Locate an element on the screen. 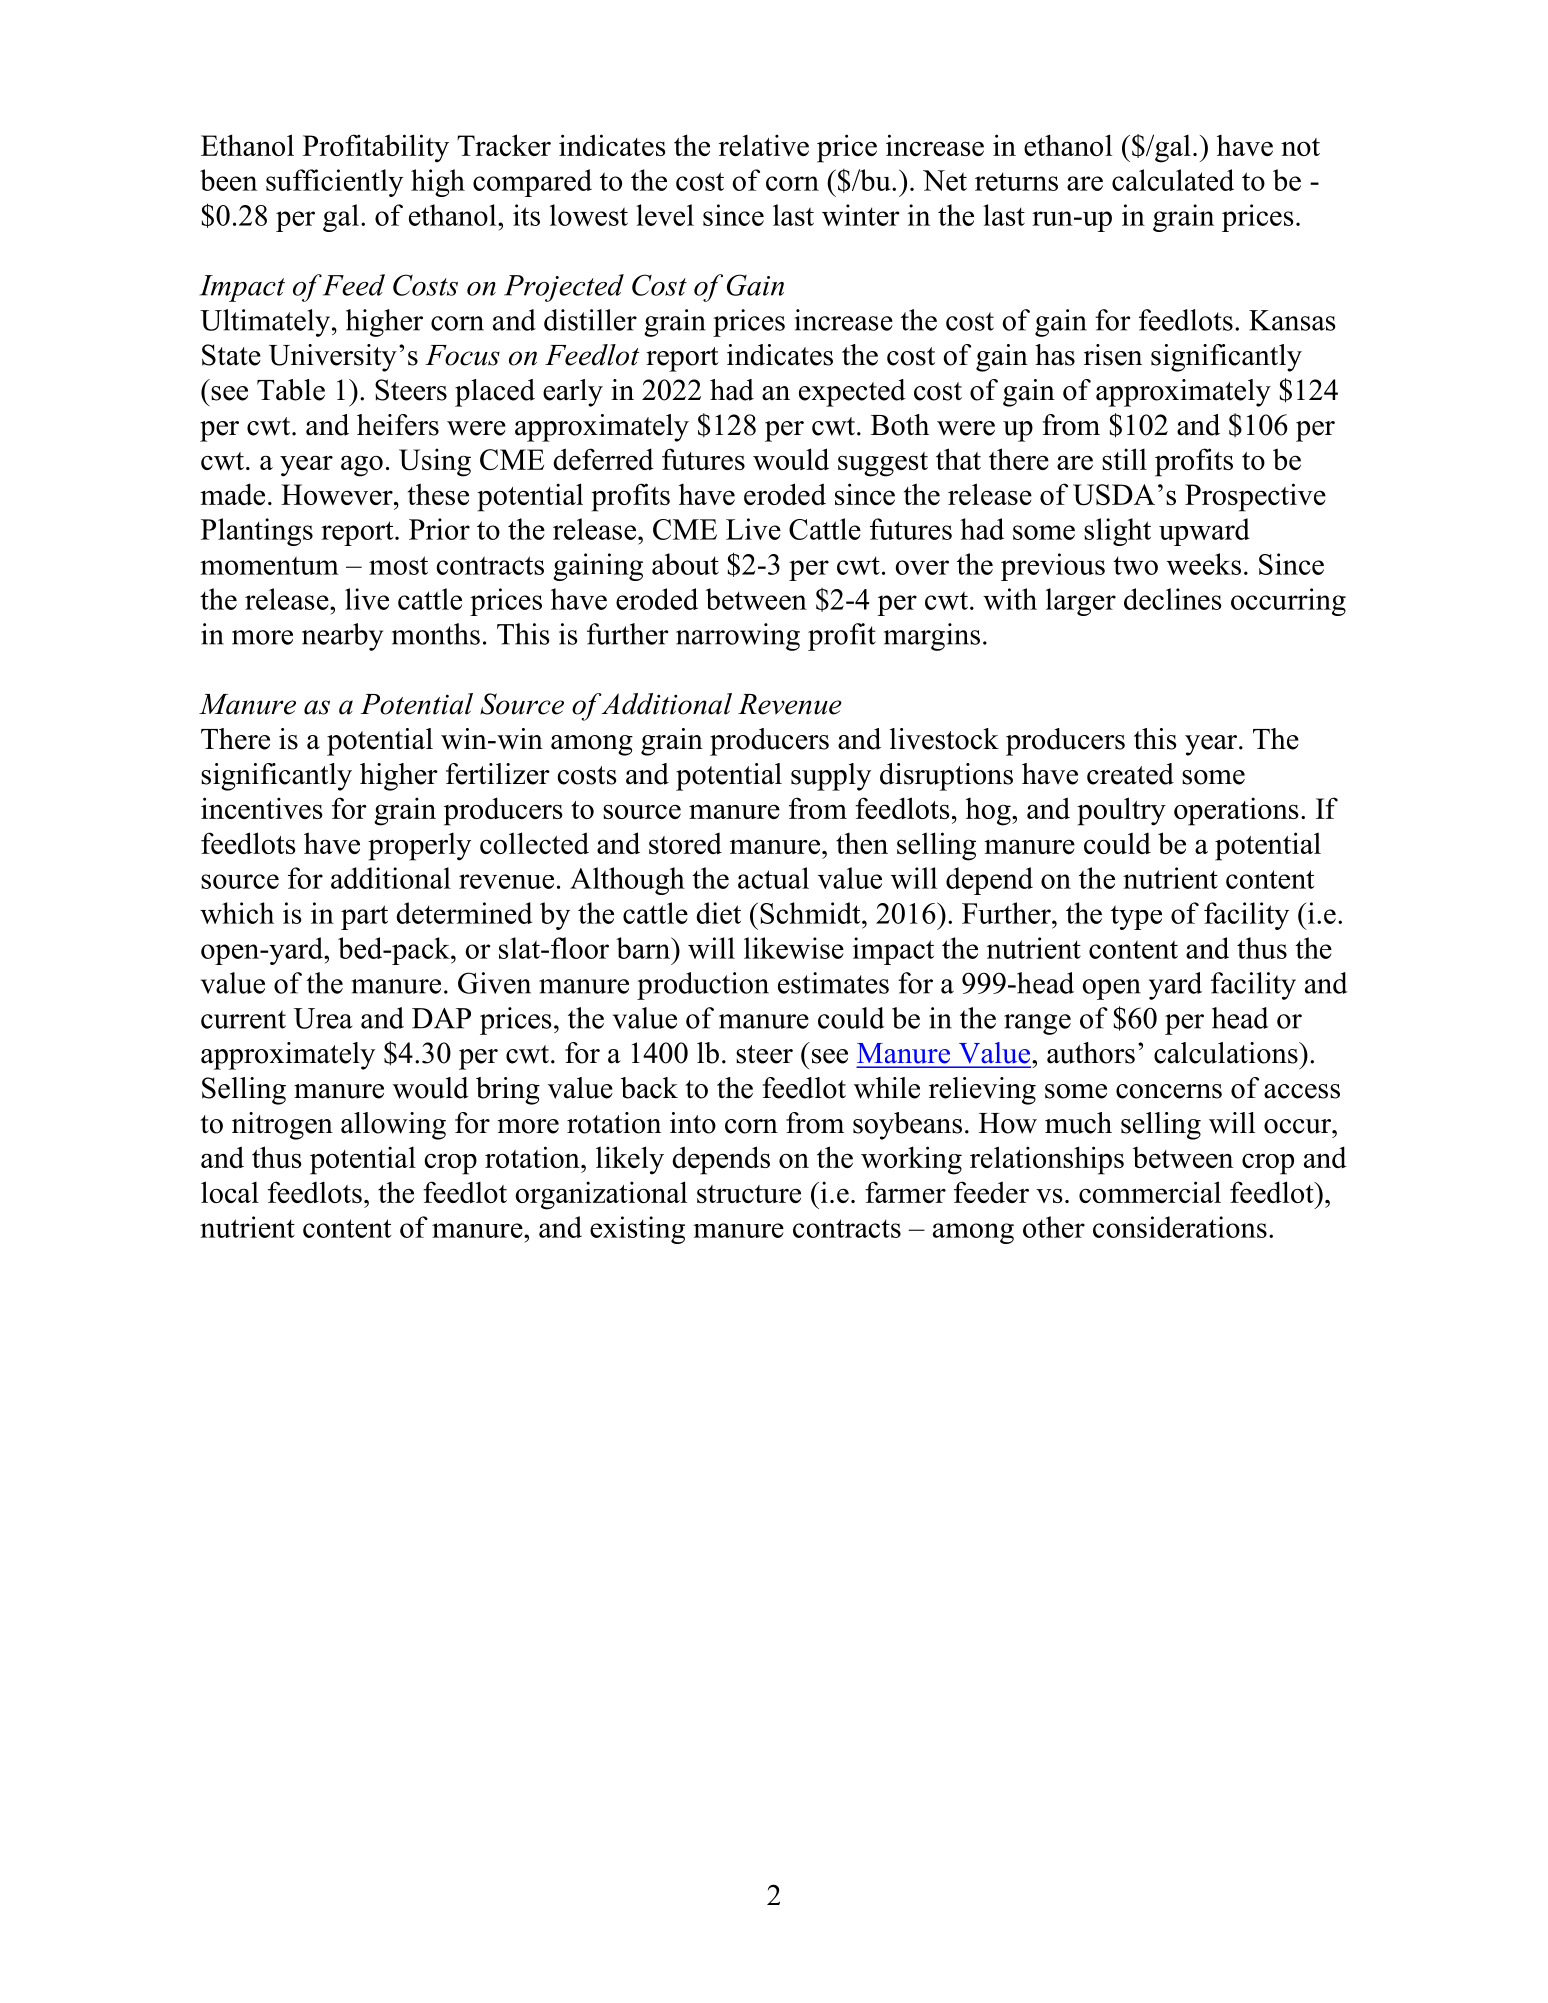 Image resolution: width=1548 pixels, height=2003 pixels. Prospective is located at coordinates (1255, 497).
